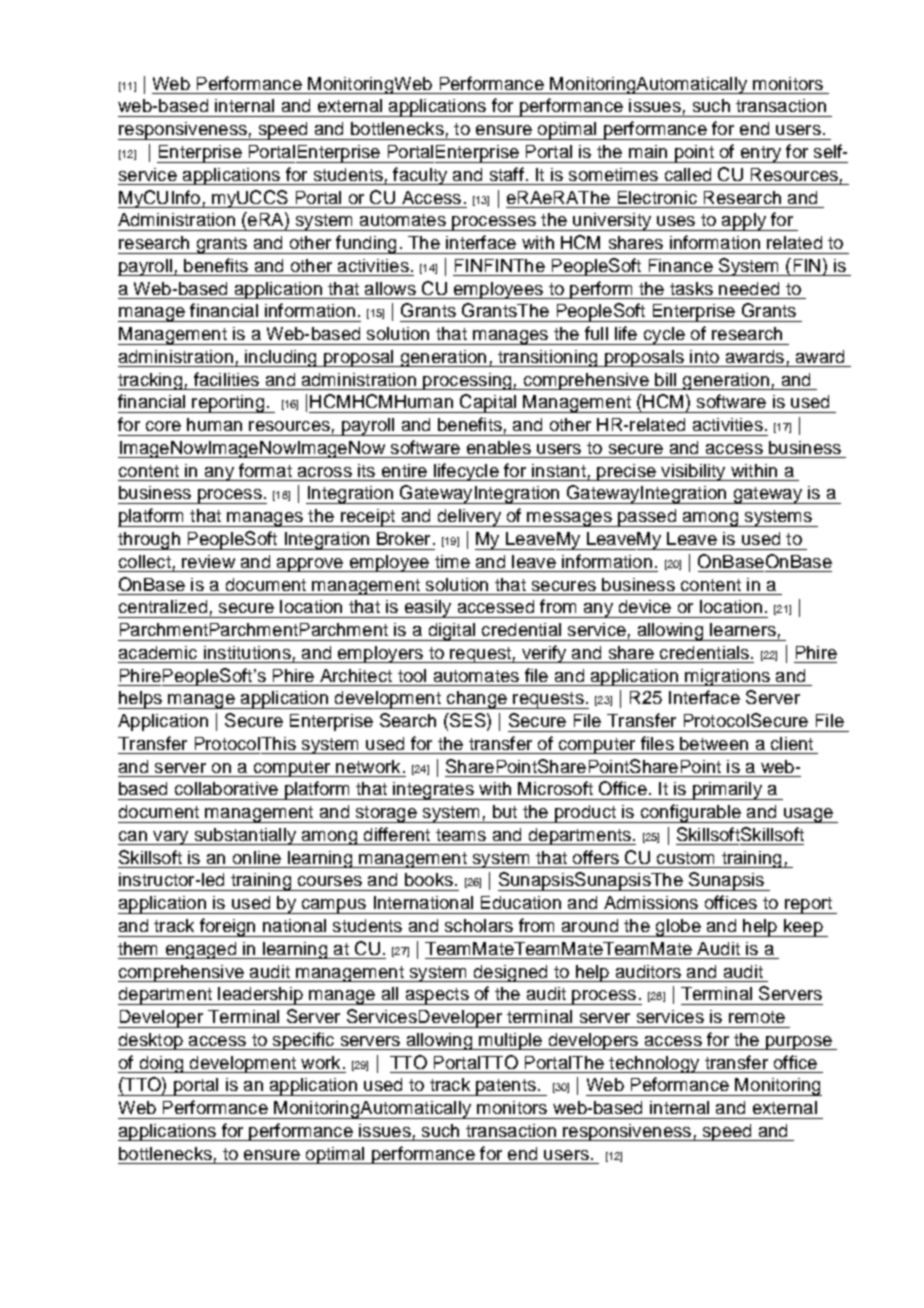 The width and height of the screenshot is (924, 1308). Describe the element at coordinates (757, 1017) in the screenshot. I see `remote` at that location.
